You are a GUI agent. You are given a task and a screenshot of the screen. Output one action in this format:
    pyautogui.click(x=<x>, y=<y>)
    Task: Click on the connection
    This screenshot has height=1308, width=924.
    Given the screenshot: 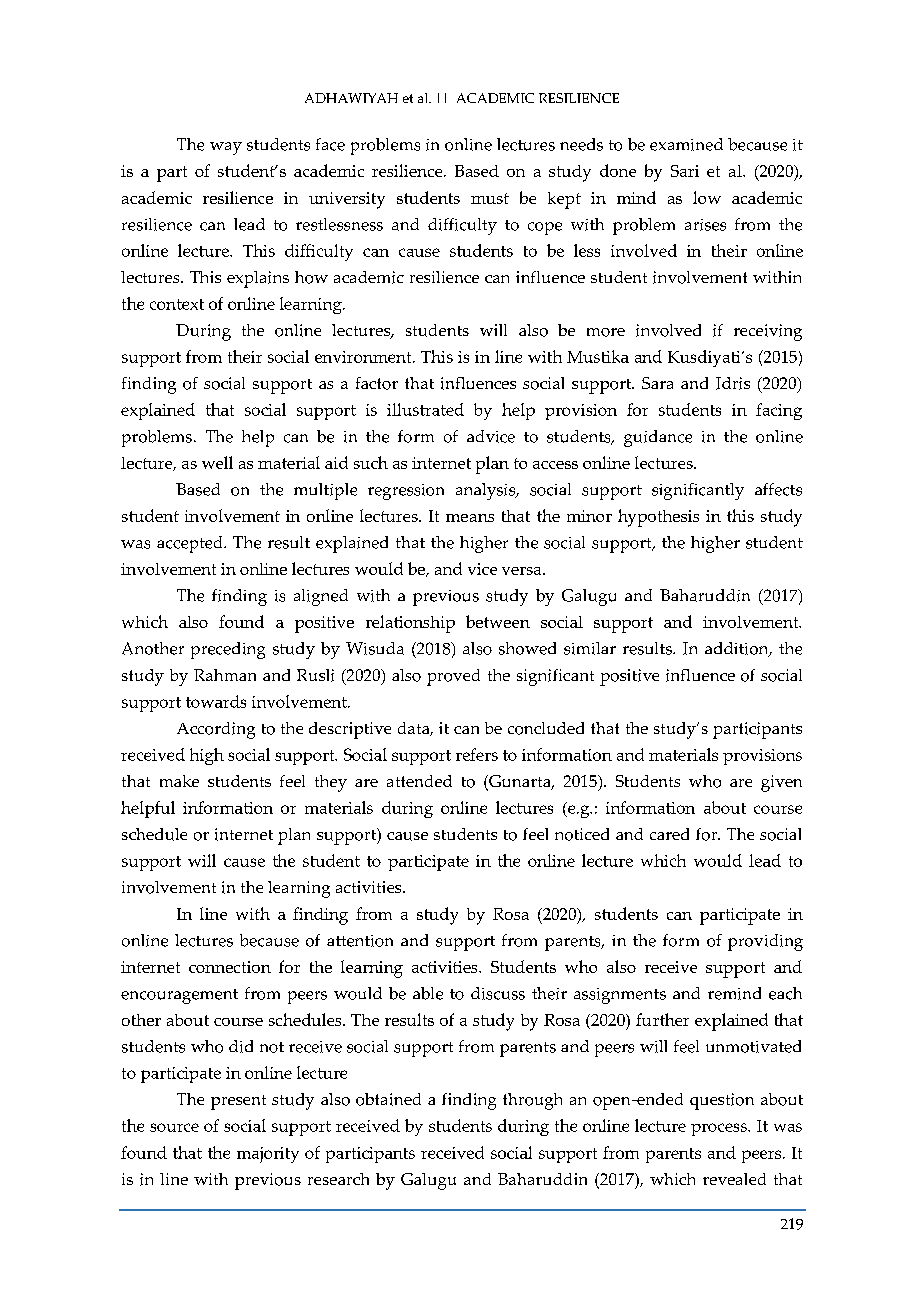 What is the action you would take?
    pyautogui.click(x=230, y=967)
